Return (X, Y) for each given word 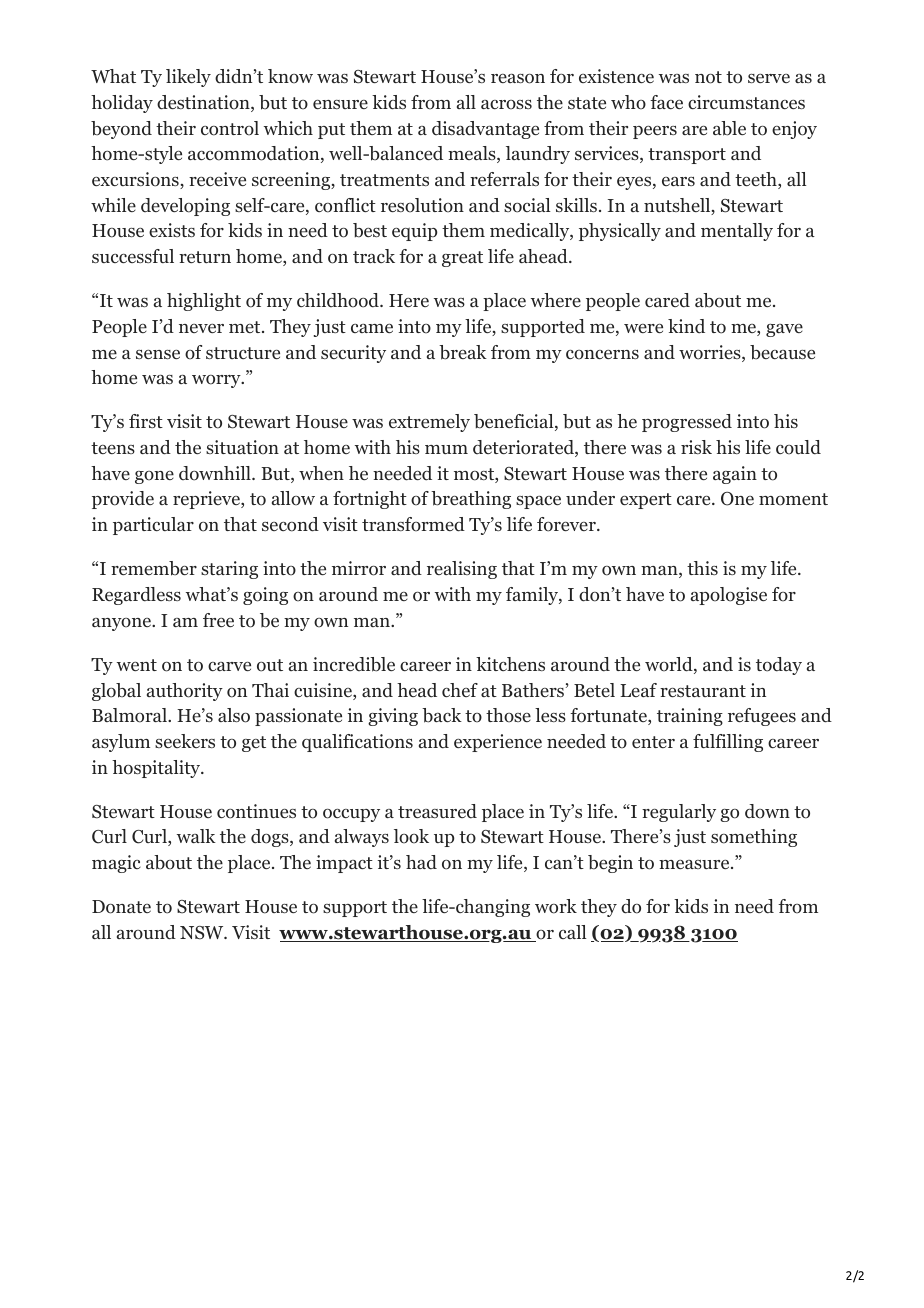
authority (185, 692)
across (506, 105)
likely (188, 78)
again (735, 475)
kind (686, 326)
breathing (471, 500)
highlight (204, 302)
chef (460, 690)
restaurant (703, 691)
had (421, 862)
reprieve (207, 500)
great (462, 259)
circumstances (746, 102)
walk (196, 836)
